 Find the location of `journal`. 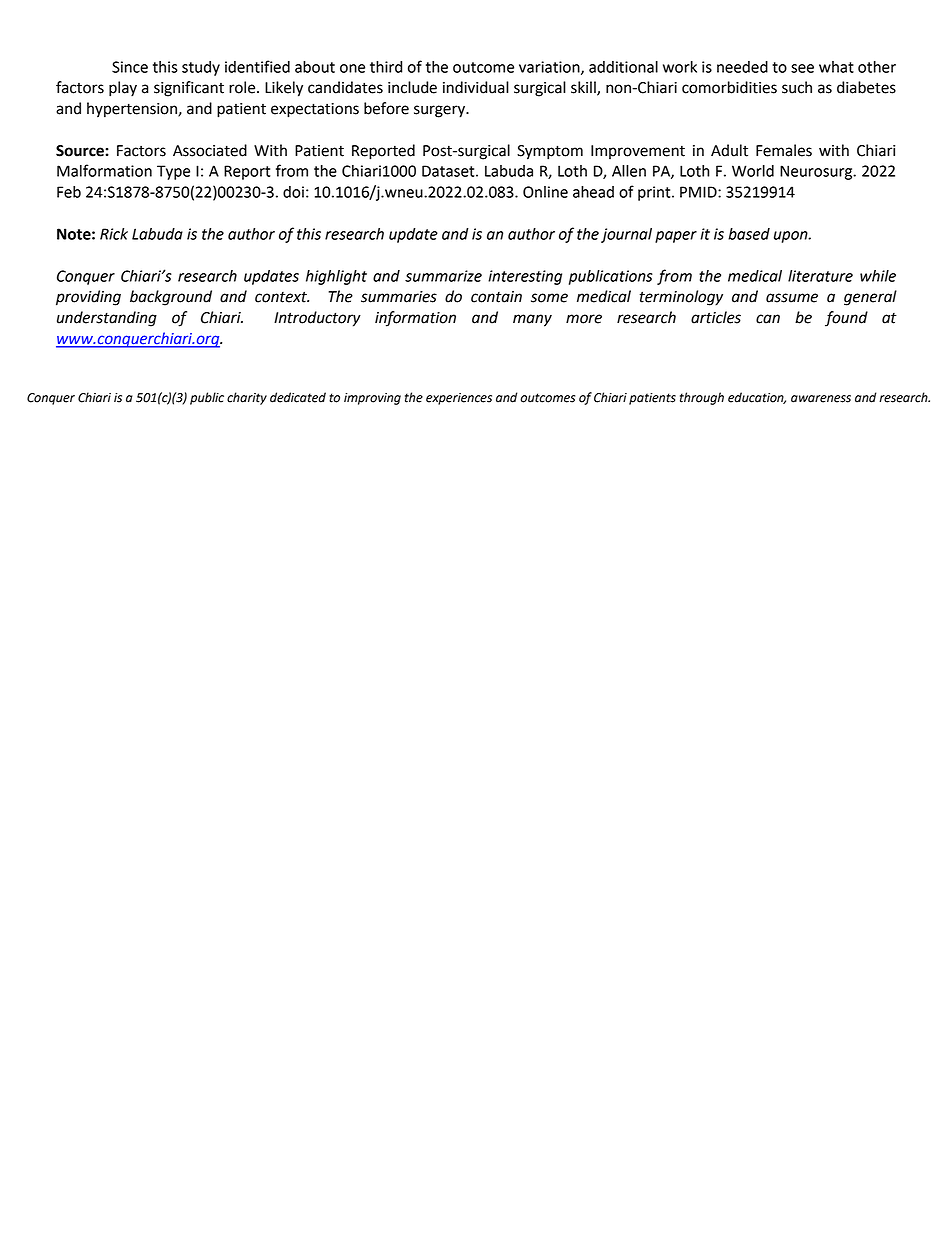

journal is located at coordinates (626, 235).
